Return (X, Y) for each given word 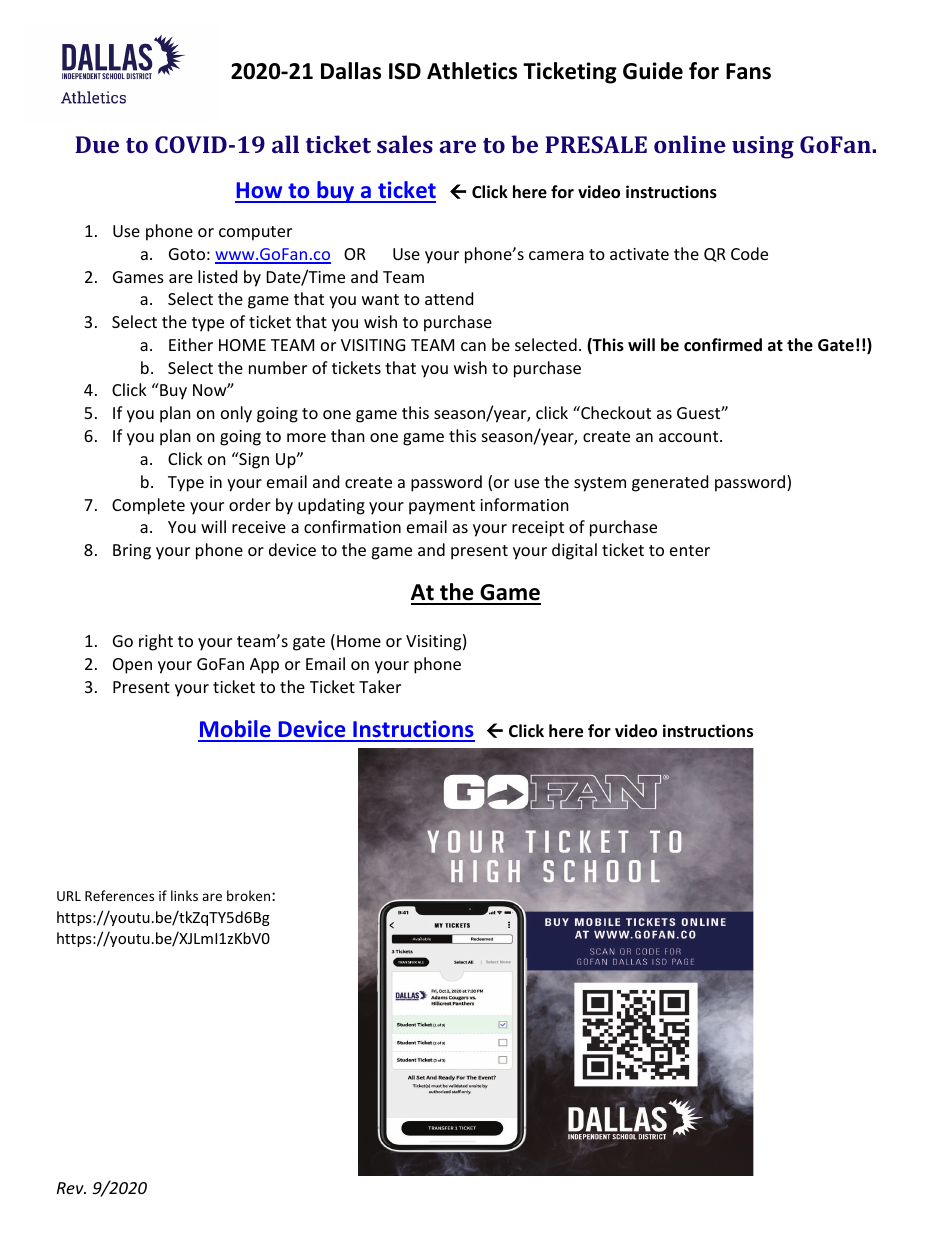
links (184, 895)
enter (690, 550)
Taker (380, 686)
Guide (653, 71)
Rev (71, 1188)
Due (97, 144)
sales (405, 144)
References (119, 895)
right (156, 642)
